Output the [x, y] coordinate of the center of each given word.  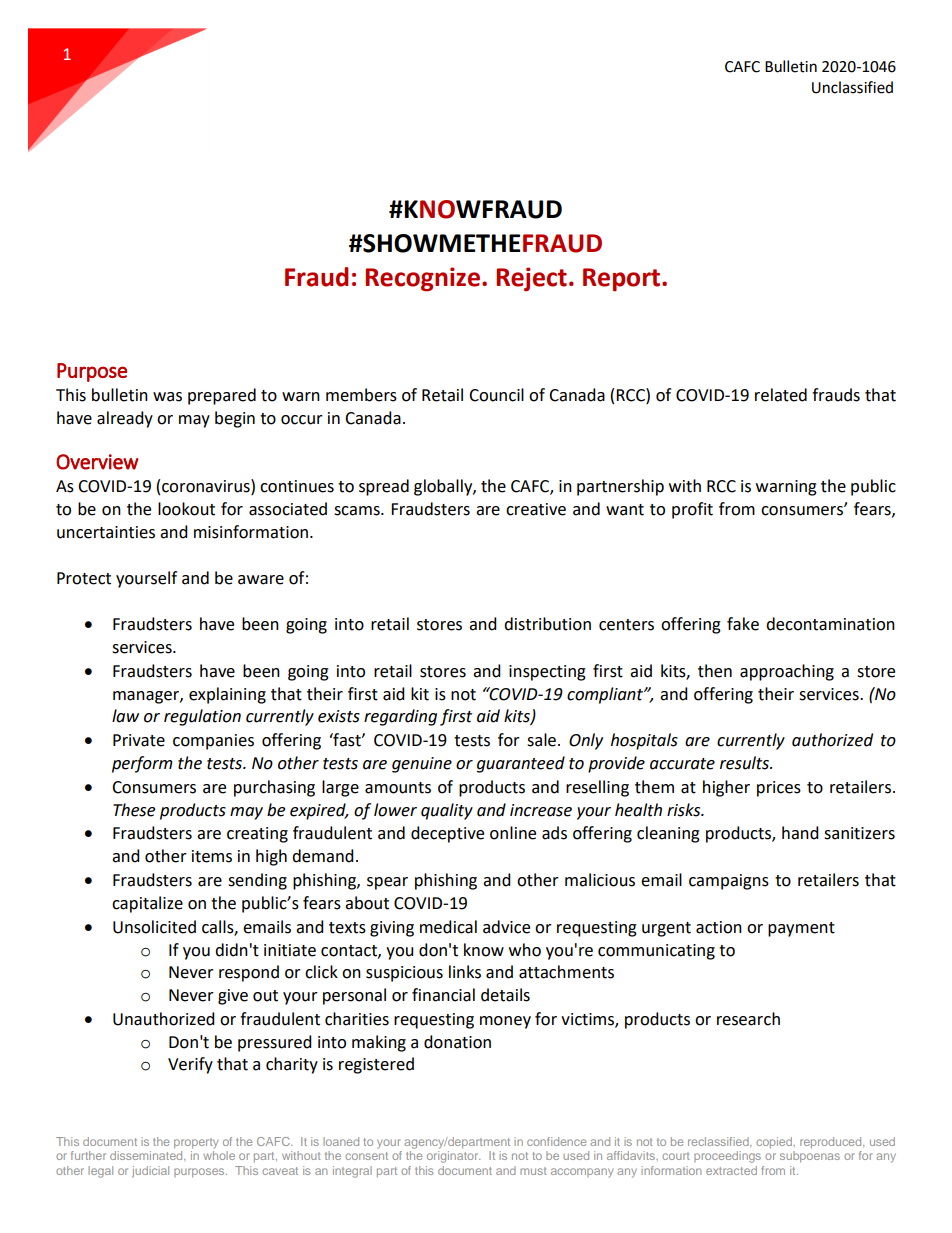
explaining [227, 695]
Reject [531, 279]
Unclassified [852, 87]
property [196, 1143]
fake [743, 624]
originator [453, 1157]
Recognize [422, 279]
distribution [547, 624]
